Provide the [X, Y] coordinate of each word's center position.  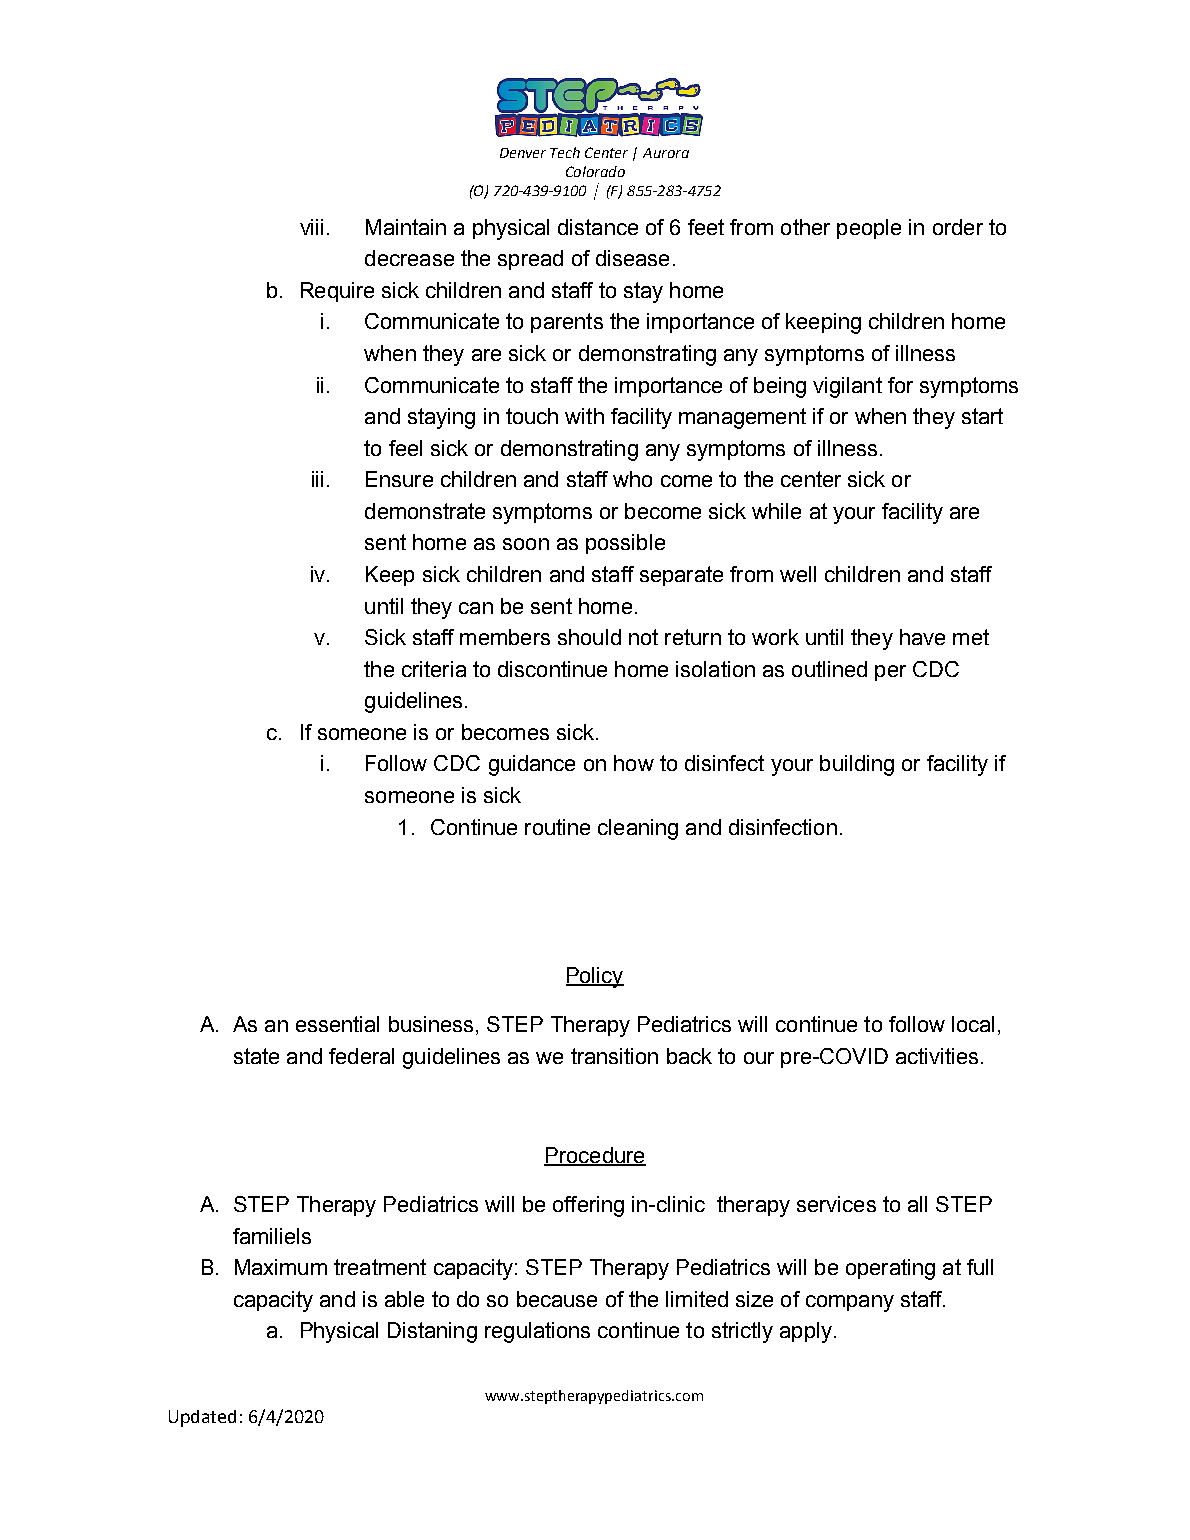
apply [806, 1332]
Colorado [595, 171]
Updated [202, 1418]
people [869, 229]
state [256, 1056]
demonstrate [425, 511]
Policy [595, 977]
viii [311, 227]
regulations [537, 1332]
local [973, 1024]
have [922, 637]
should [589, 637]
